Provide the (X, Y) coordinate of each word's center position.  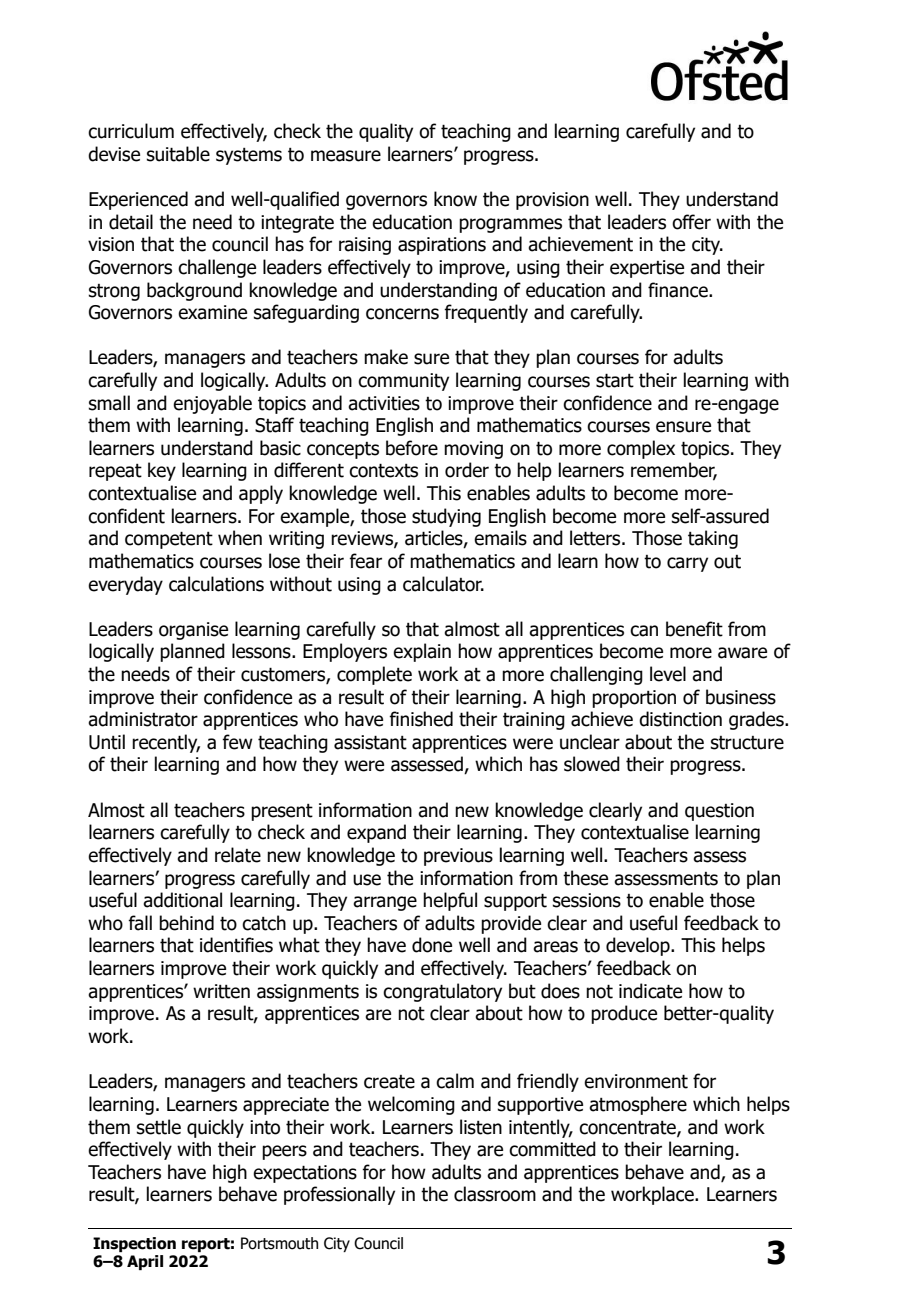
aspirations (442, 246)
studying (446, 517)
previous (458, 857)
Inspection (134, 1244)
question (719, 812)
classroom (495, 1194)
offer (691, 222)
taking (713, 539)
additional (182, 900)
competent (169, 540)
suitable (178, 154)
